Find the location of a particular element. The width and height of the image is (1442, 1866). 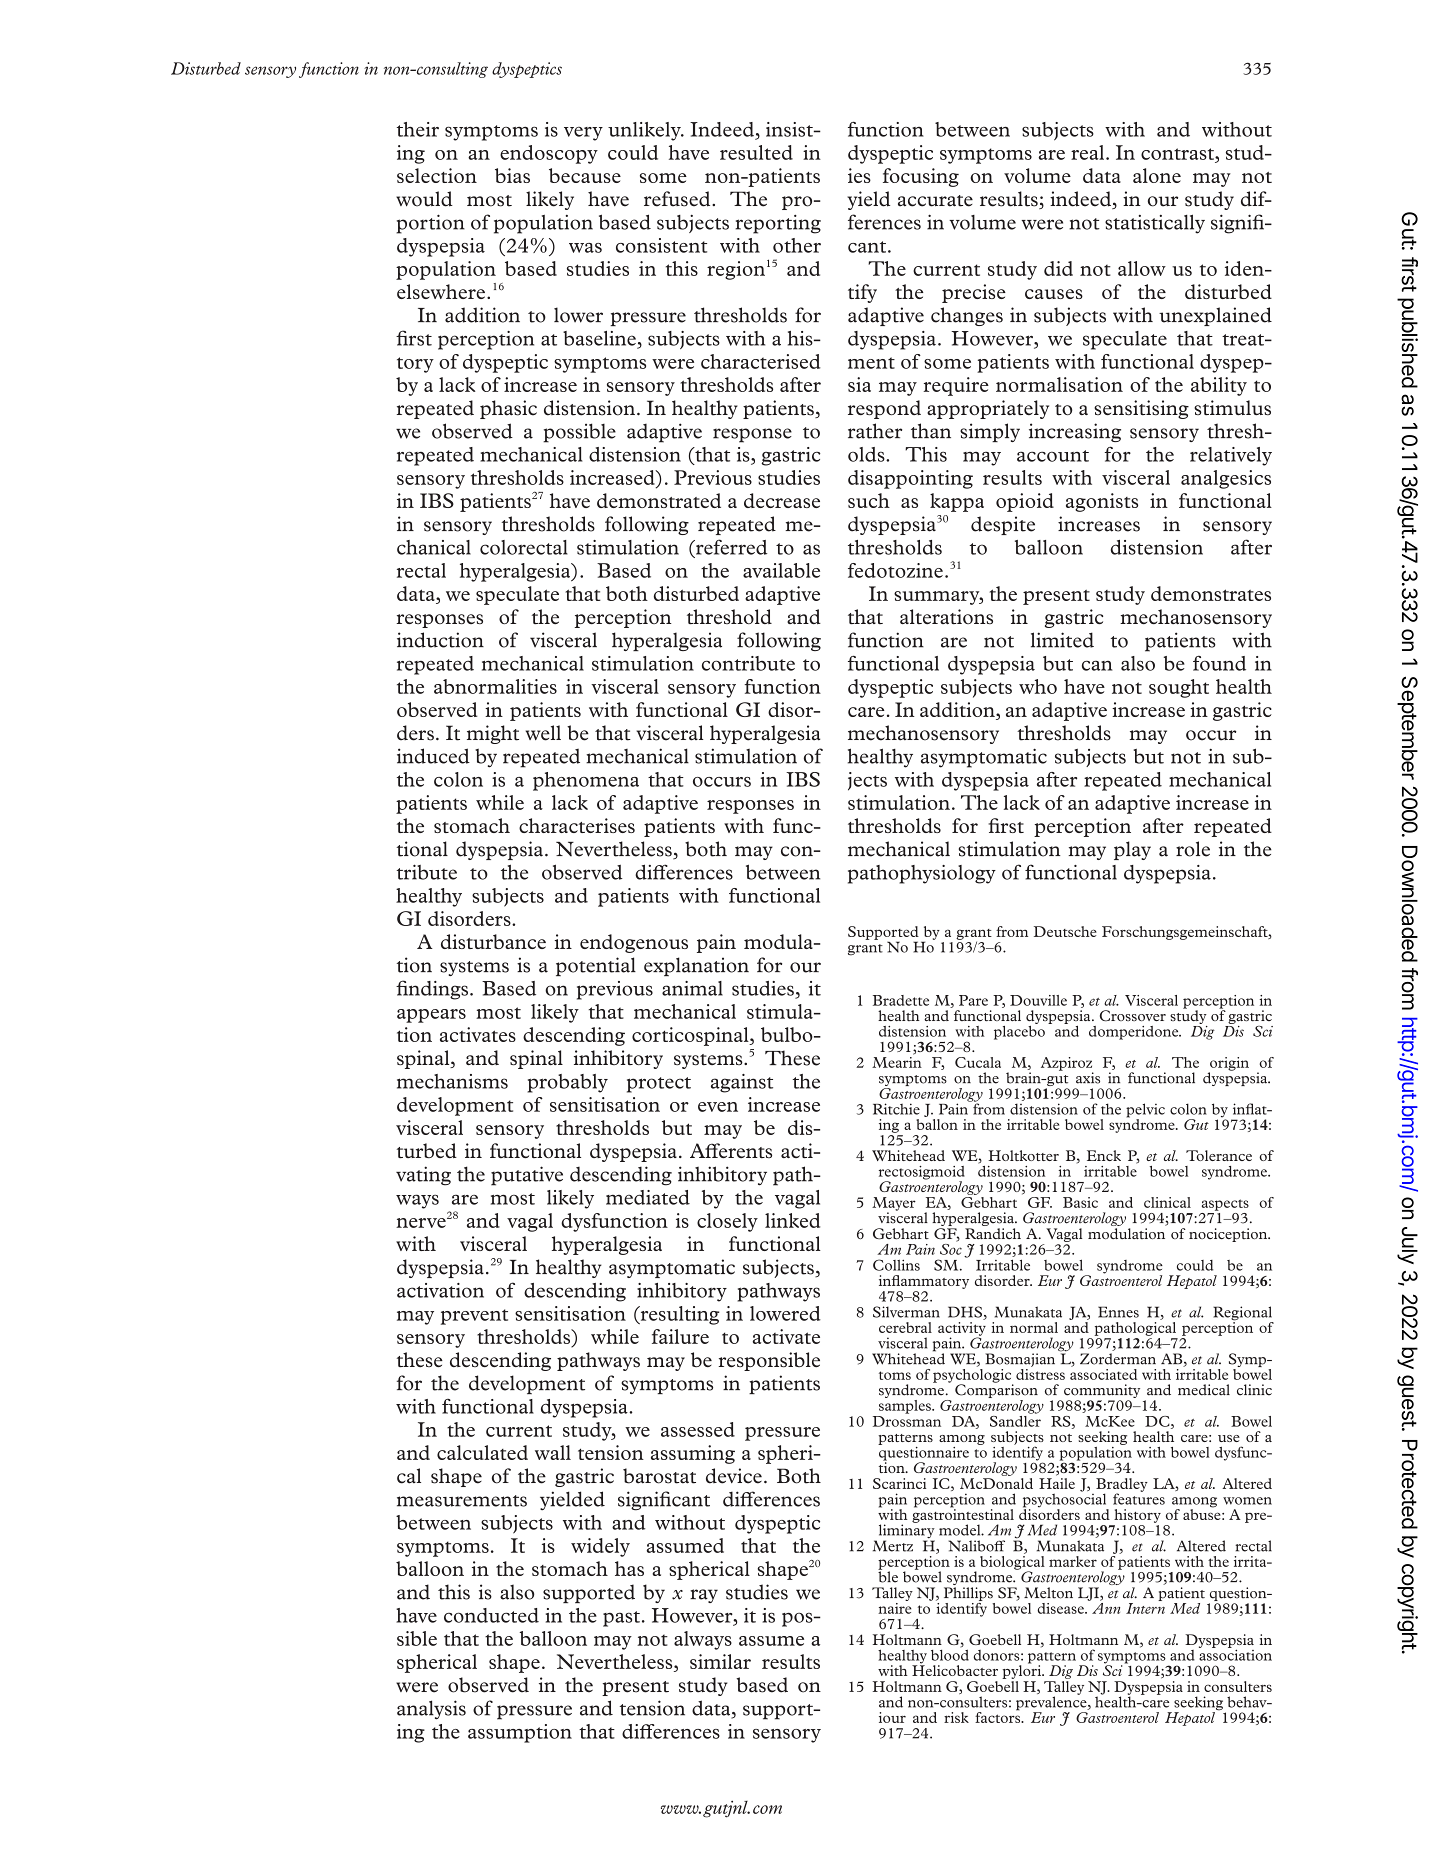

associated is located at coordinates (1103, 1373).
